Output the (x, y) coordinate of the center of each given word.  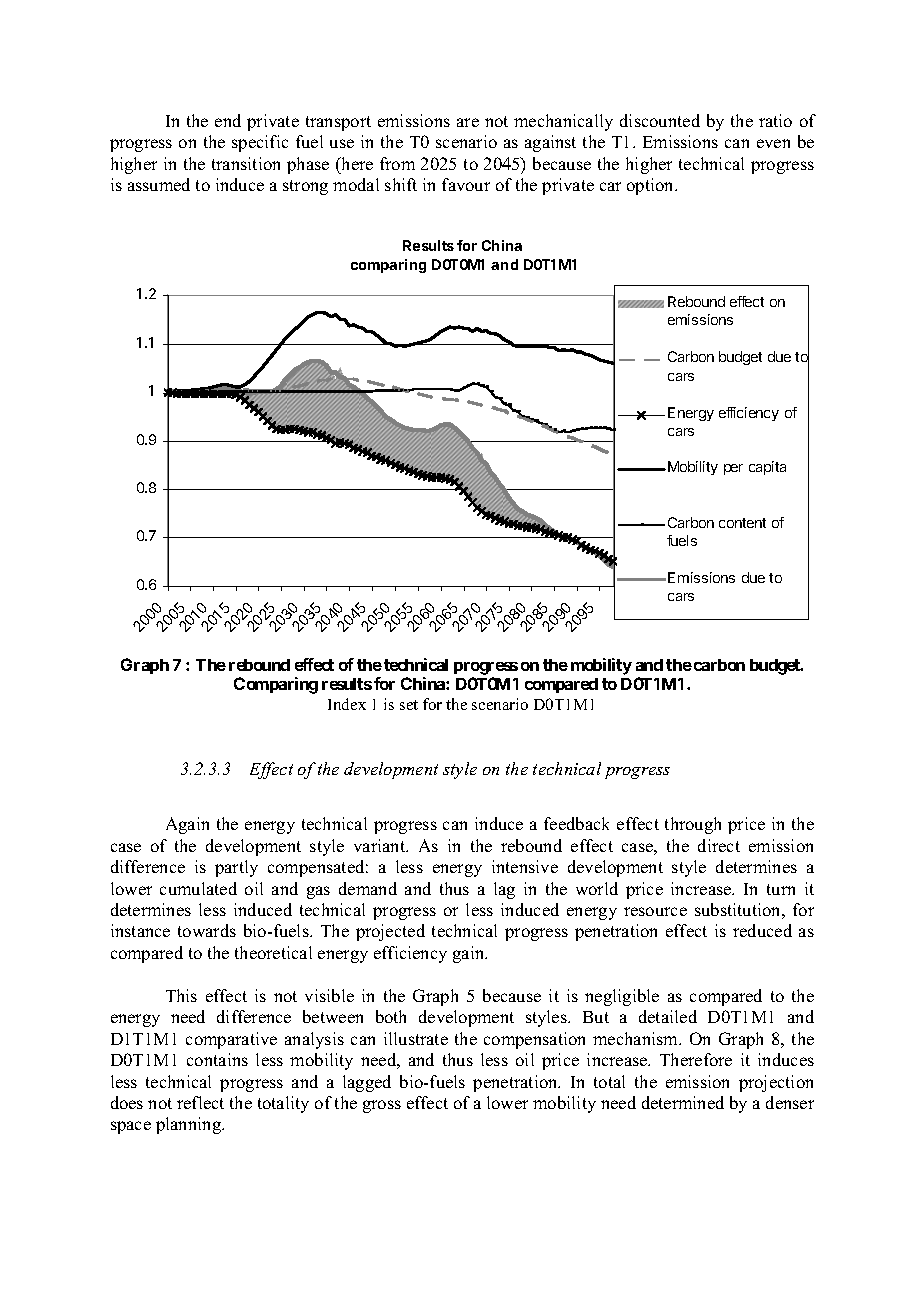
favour (466, 184)
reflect (200, 1102)
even (773, 143)
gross (382, 1106)
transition (246, 163)
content (742, 523)
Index (347, 704)
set (409, 705)
